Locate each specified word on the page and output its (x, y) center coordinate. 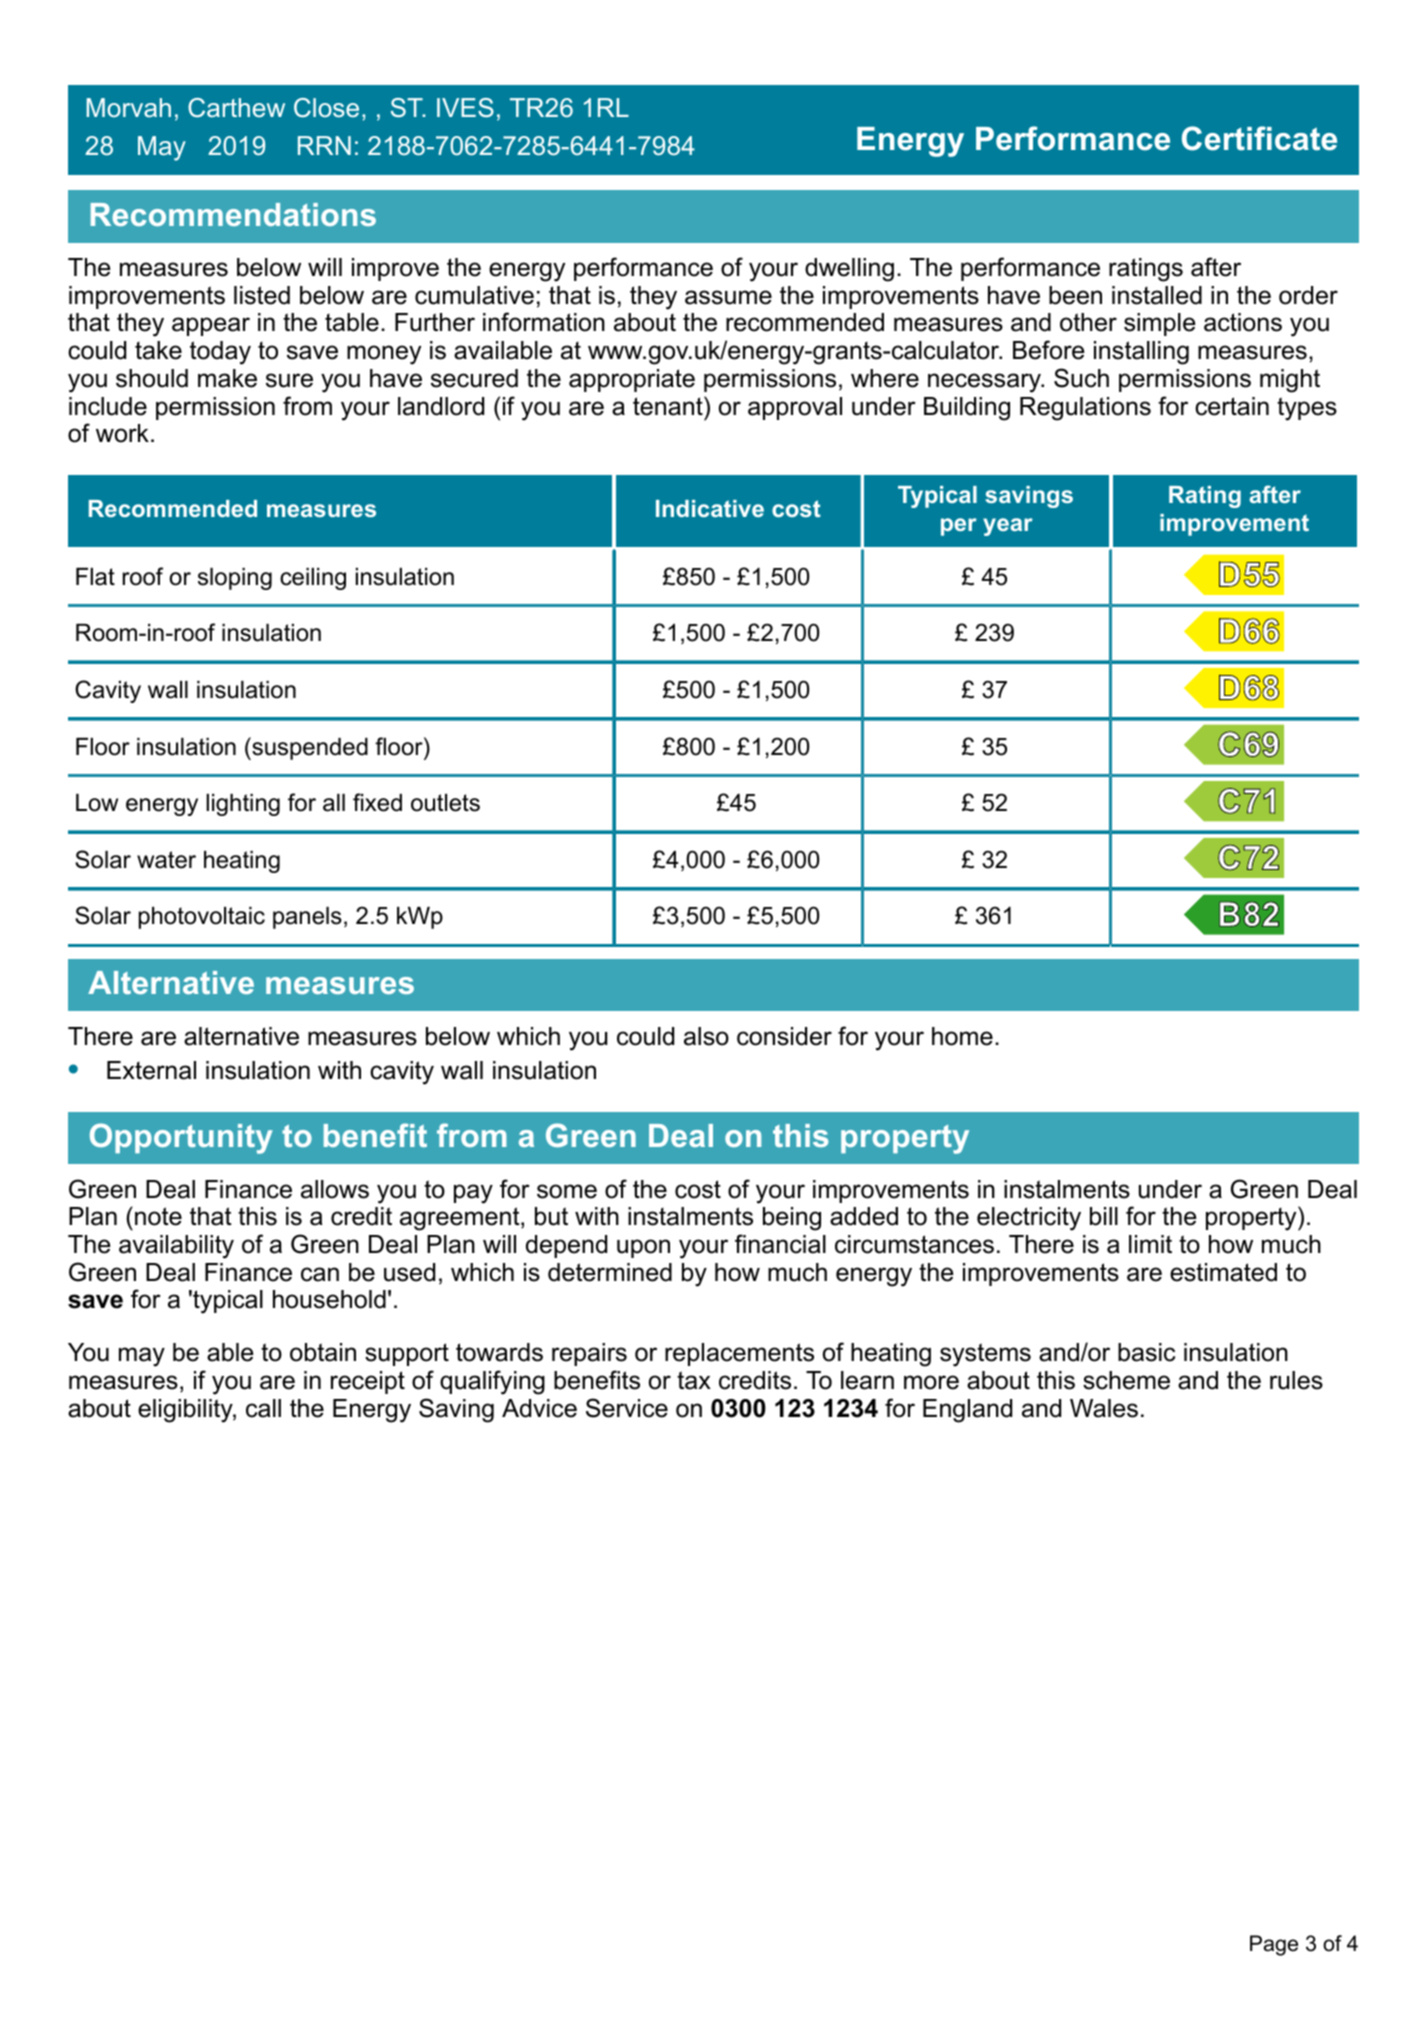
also (706, 1036)
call (263, 1408)
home (962, 1036)
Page (1274, 1945)
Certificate (1259, 138)
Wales (1104, 1408)
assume (728, 297)
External (151, 1070)
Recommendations (233, 214)
